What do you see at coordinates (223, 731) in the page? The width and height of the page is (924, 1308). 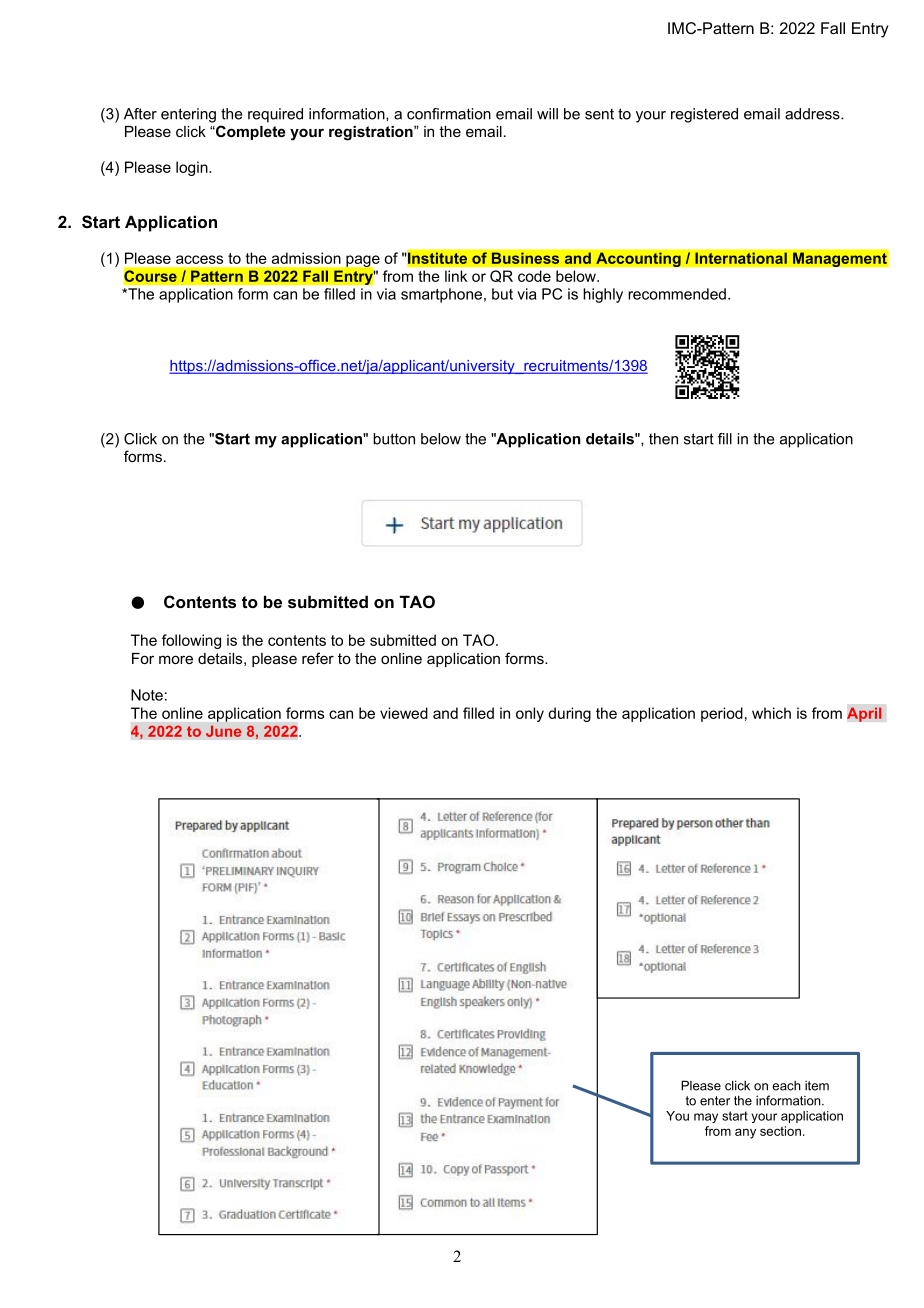 I see `June` at bounding box center [223, 731].
